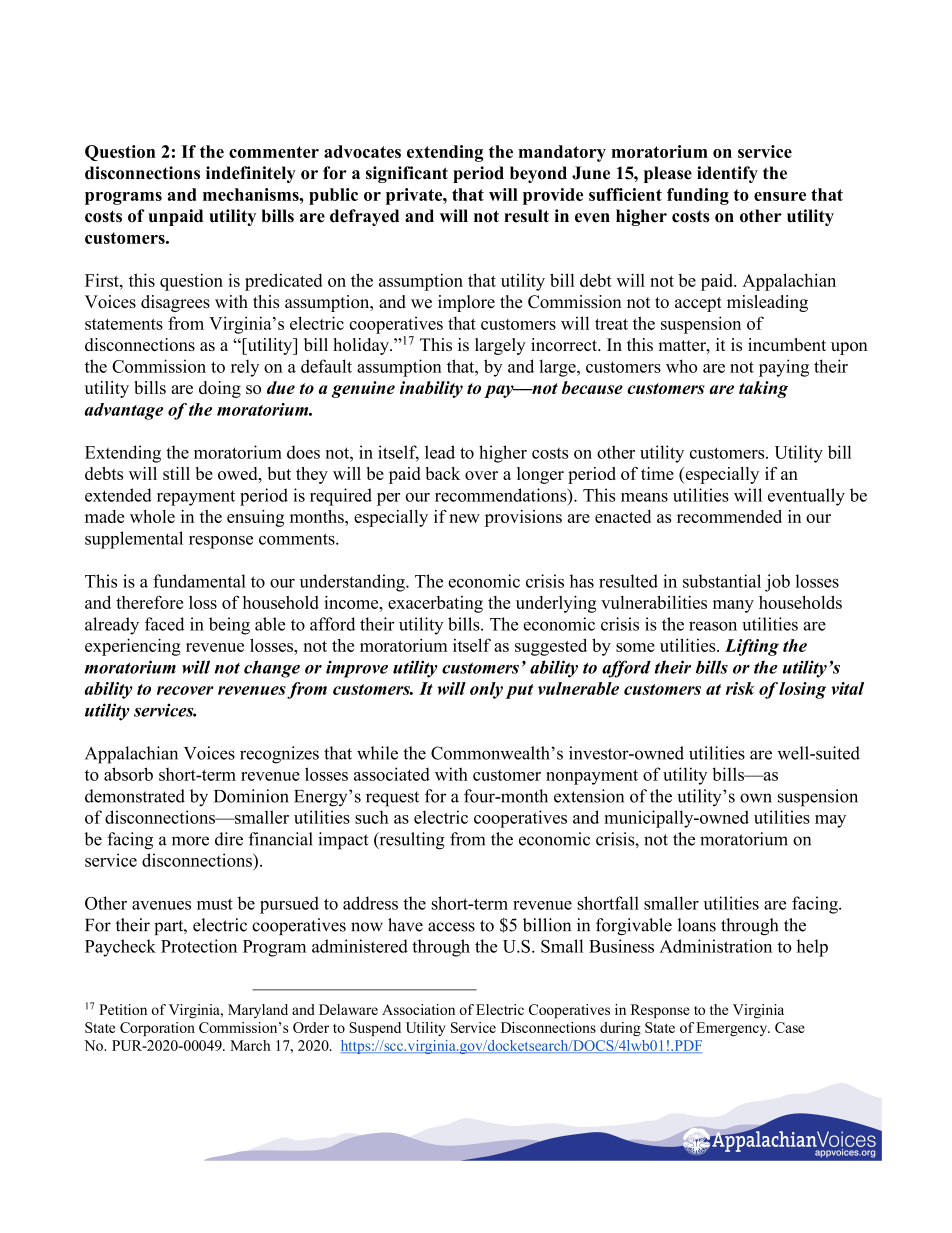 The image size is (952, 1233). What do you see at coordinates (363, 389) in the page?
I see `genuine` at bounding box center [363, 389].
